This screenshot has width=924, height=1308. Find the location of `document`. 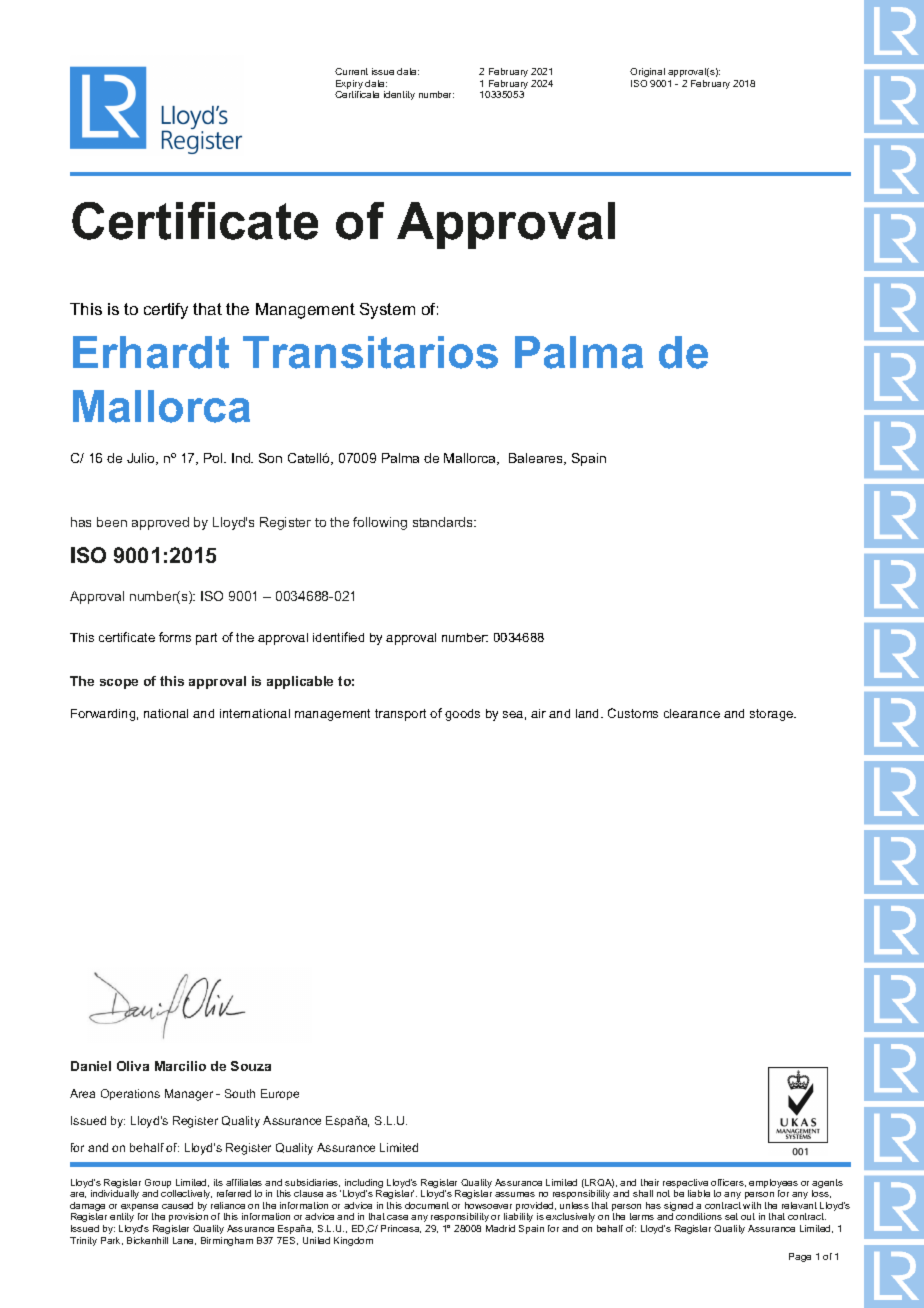

document is located at coordinates (427, 1205).
